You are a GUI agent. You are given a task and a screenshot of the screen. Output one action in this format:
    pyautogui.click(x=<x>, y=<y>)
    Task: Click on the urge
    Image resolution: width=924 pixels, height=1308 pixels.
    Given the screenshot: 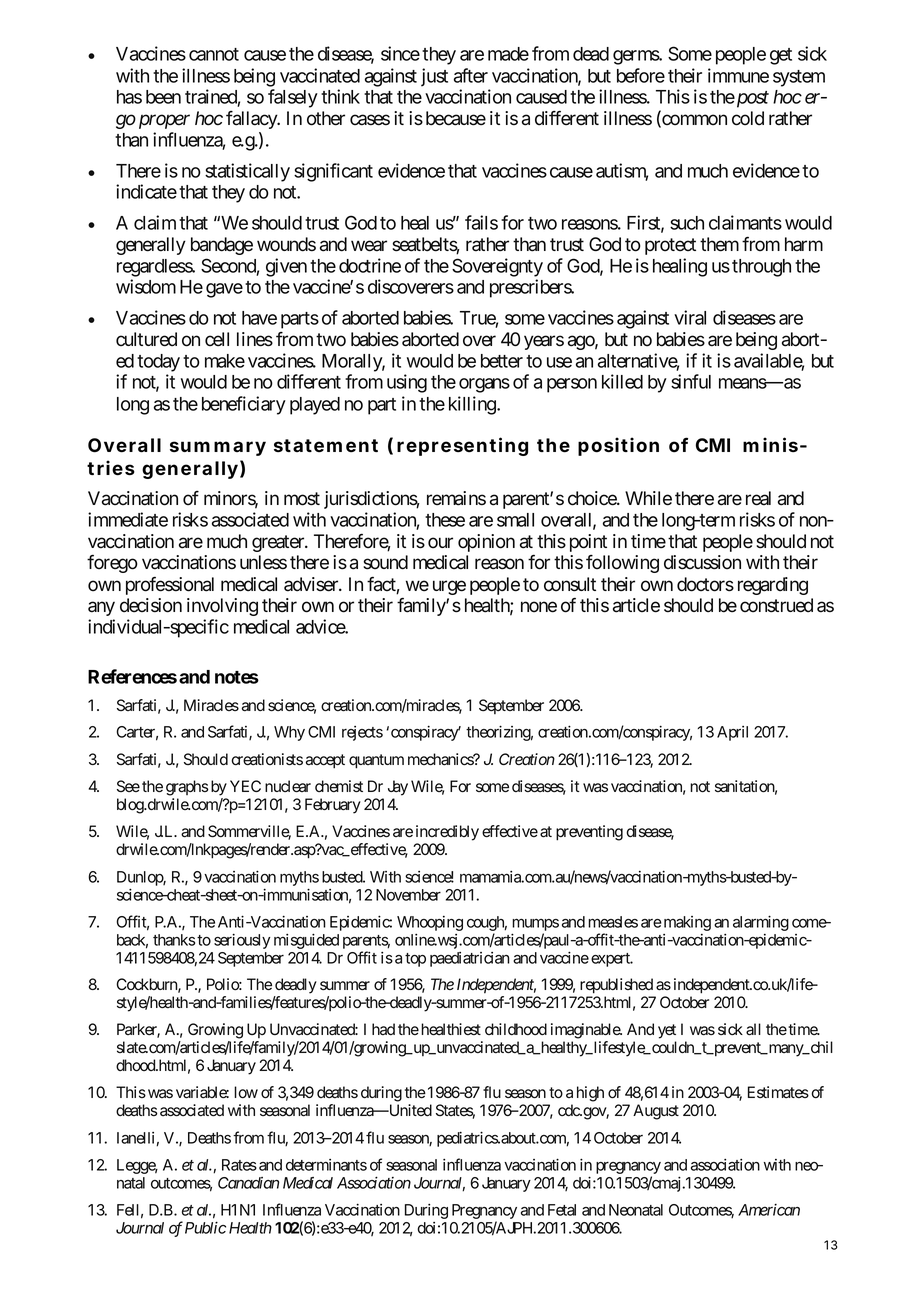 What is the action you would take?
    pyautogui.click(x=449, y=587)
